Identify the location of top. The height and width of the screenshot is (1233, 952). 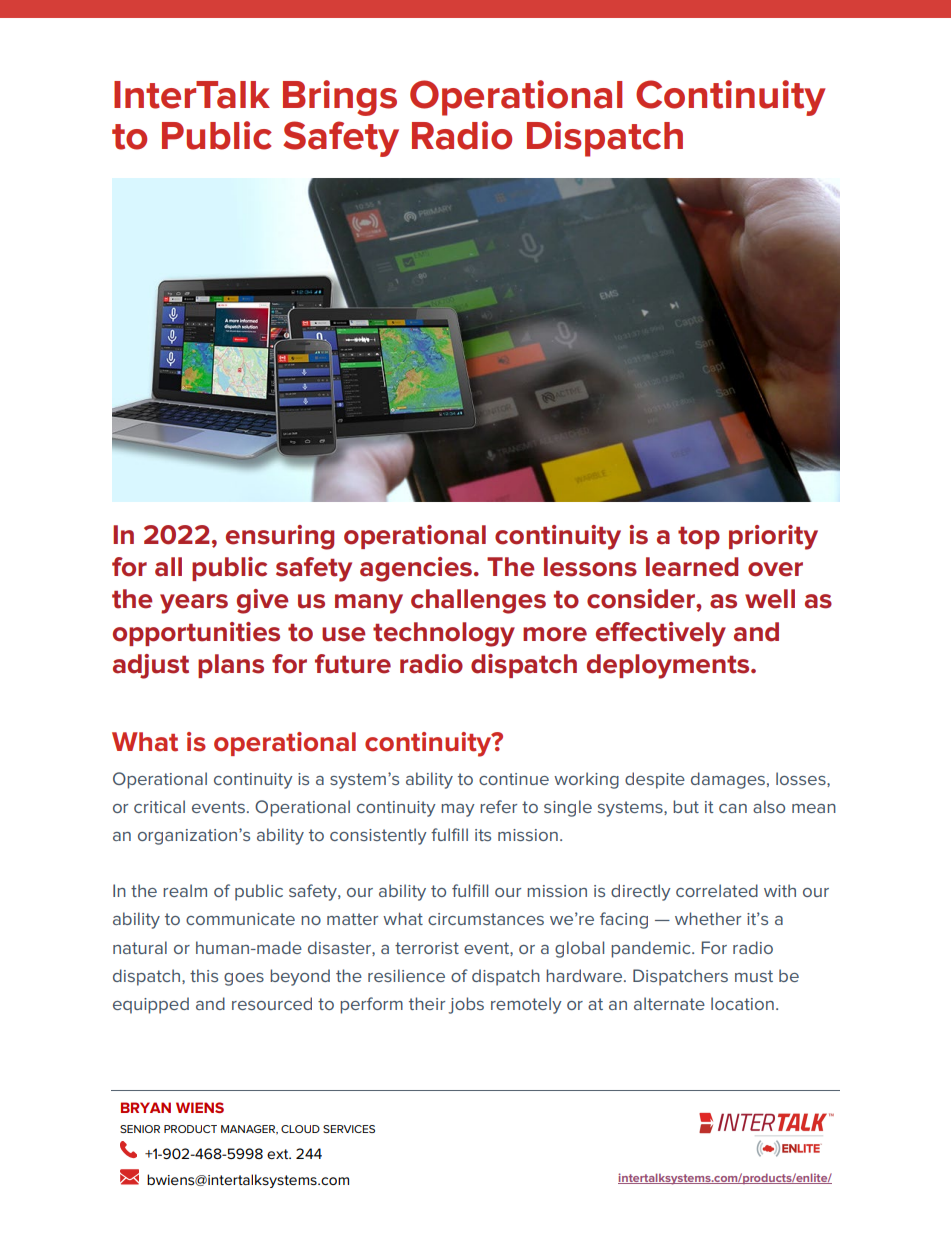
(699, 538).
